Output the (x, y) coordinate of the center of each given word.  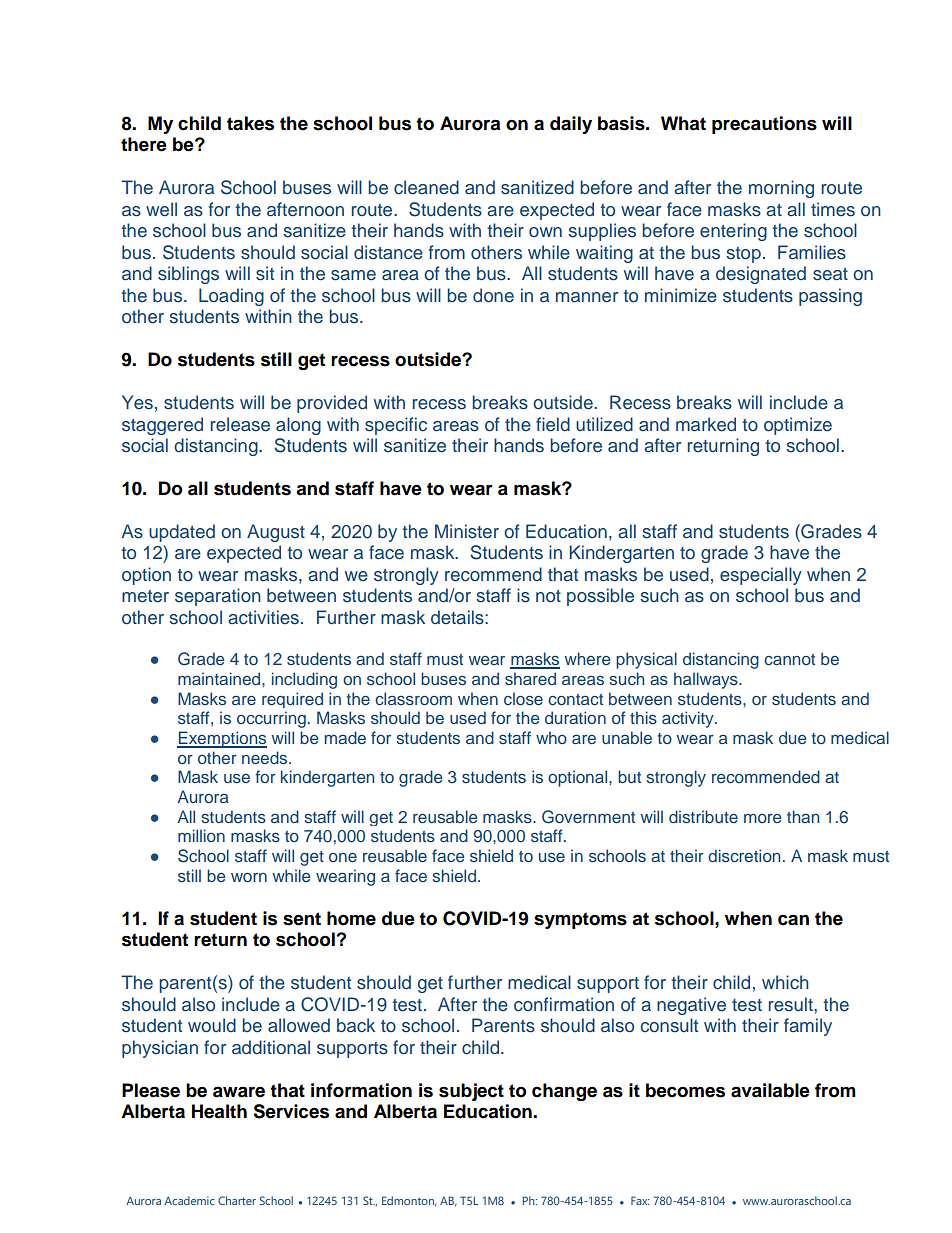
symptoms (580, 920)
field (553, 424)
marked (706, 424)
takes (250, 123)
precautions (764, 125)
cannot (789, 659)
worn (249, 877)
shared (530, 678)
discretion (744, 855)
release (240, 424)
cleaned (426, 187)
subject (471, 1092)
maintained (220, 678)
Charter (237, 1200)
